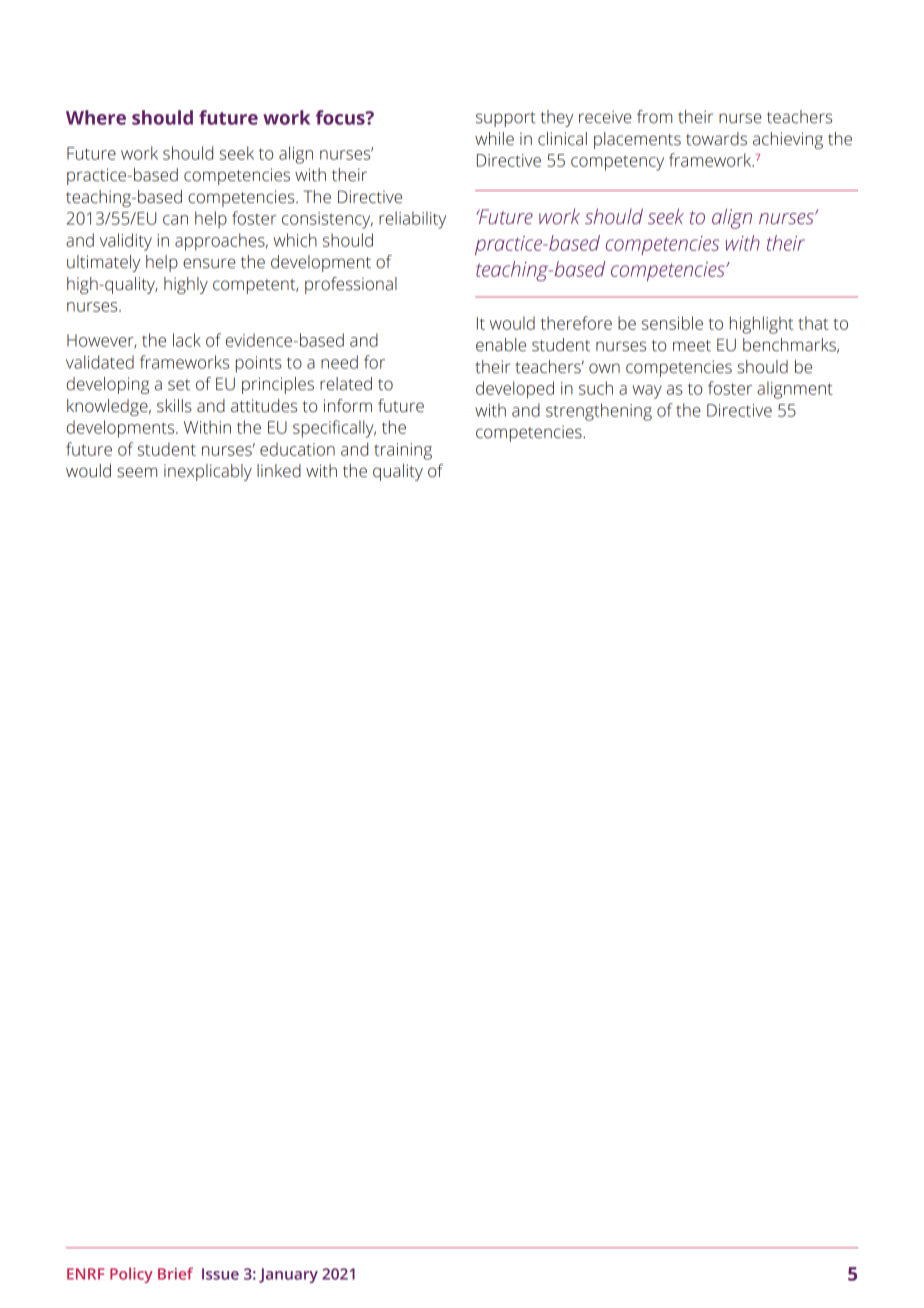 The height and width of the screenshot is (1308, 924). I want to click on while, so click(494, 139).
